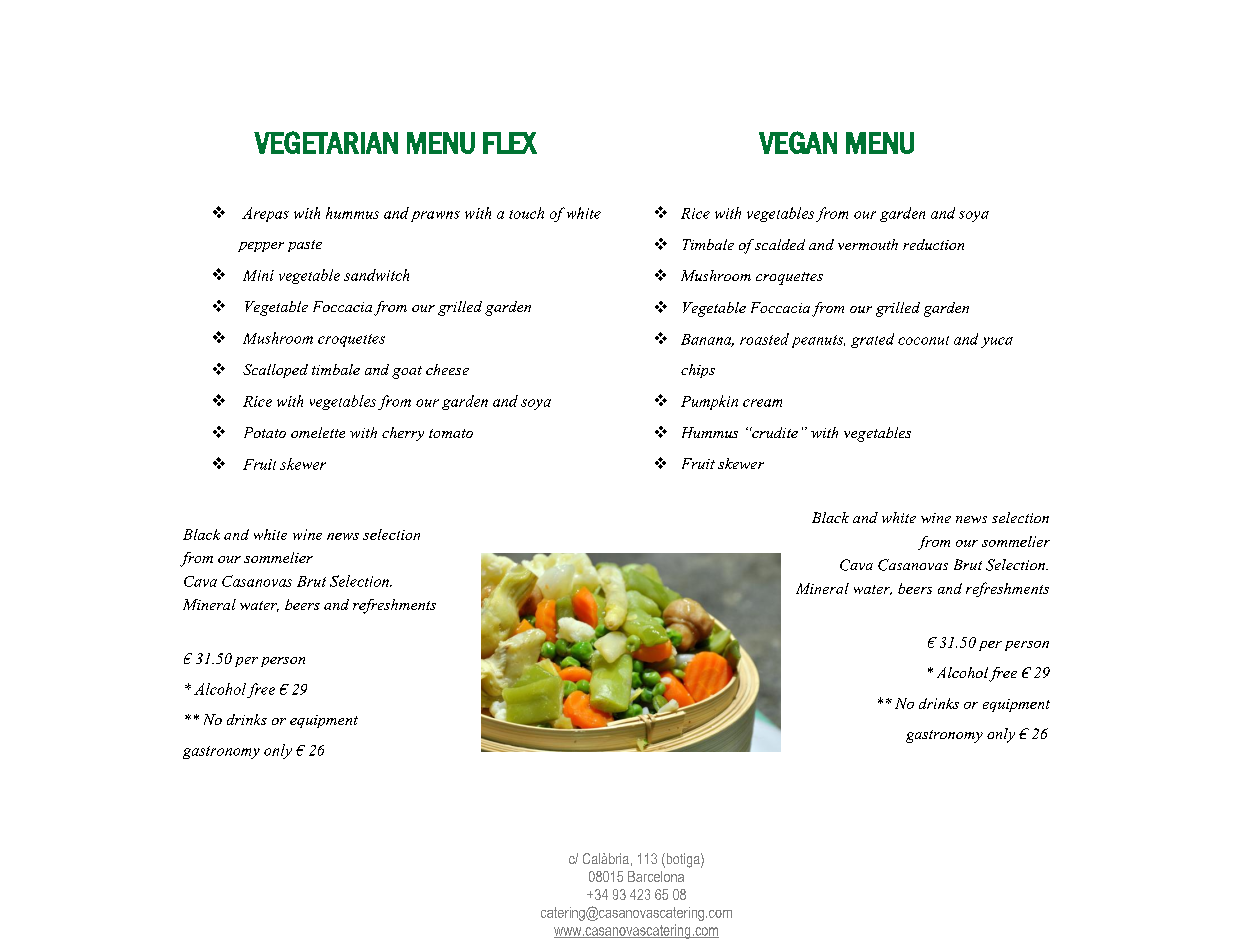 This page has width=1233, height=952. I want to click on chips, so click(698, 371).
